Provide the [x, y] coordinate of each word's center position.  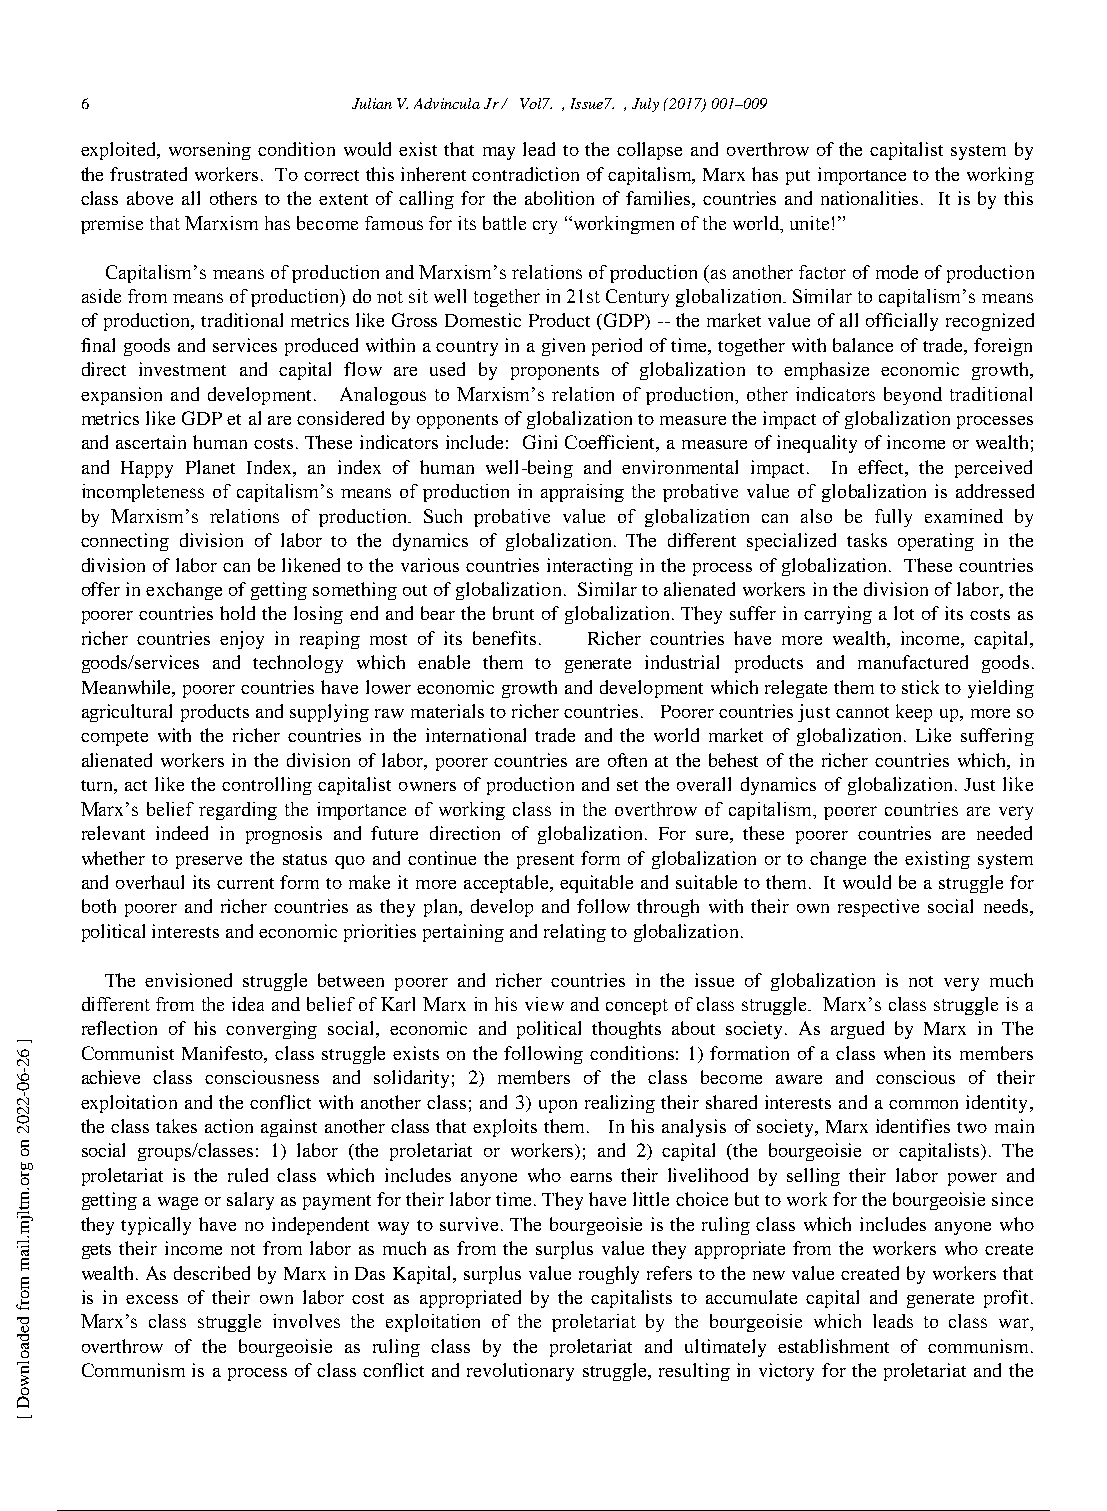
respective [878, 908]
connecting [125, 542]
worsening [210, 151]
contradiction [525, 174]
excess [152, 1299]
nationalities [871, 198]
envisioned [188, 980]
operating [936, 542]
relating [575, 933]
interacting [590, 567]
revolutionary [520, 1372]
